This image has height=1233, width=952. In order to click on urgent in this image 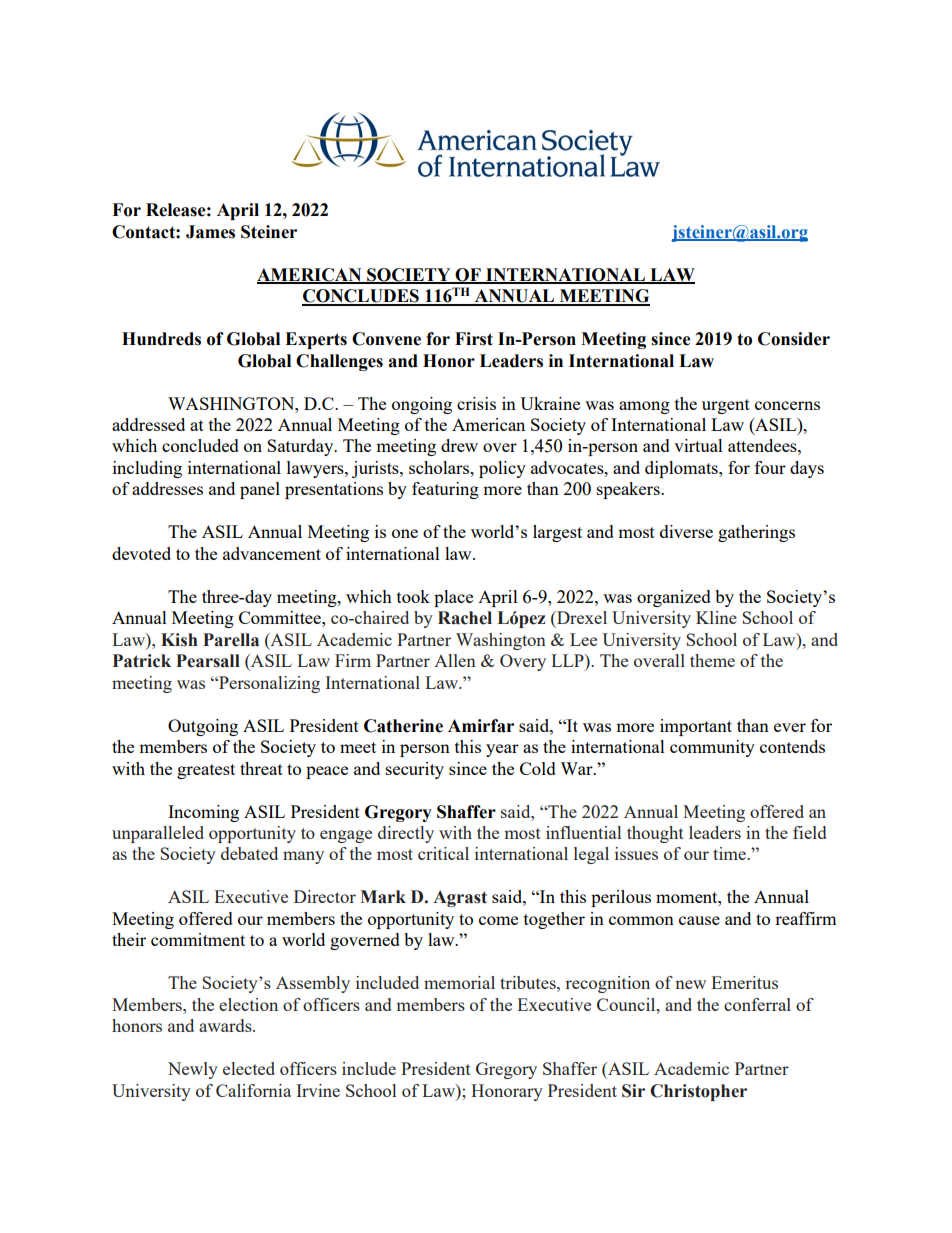, I will do `click(726, 406)`.
